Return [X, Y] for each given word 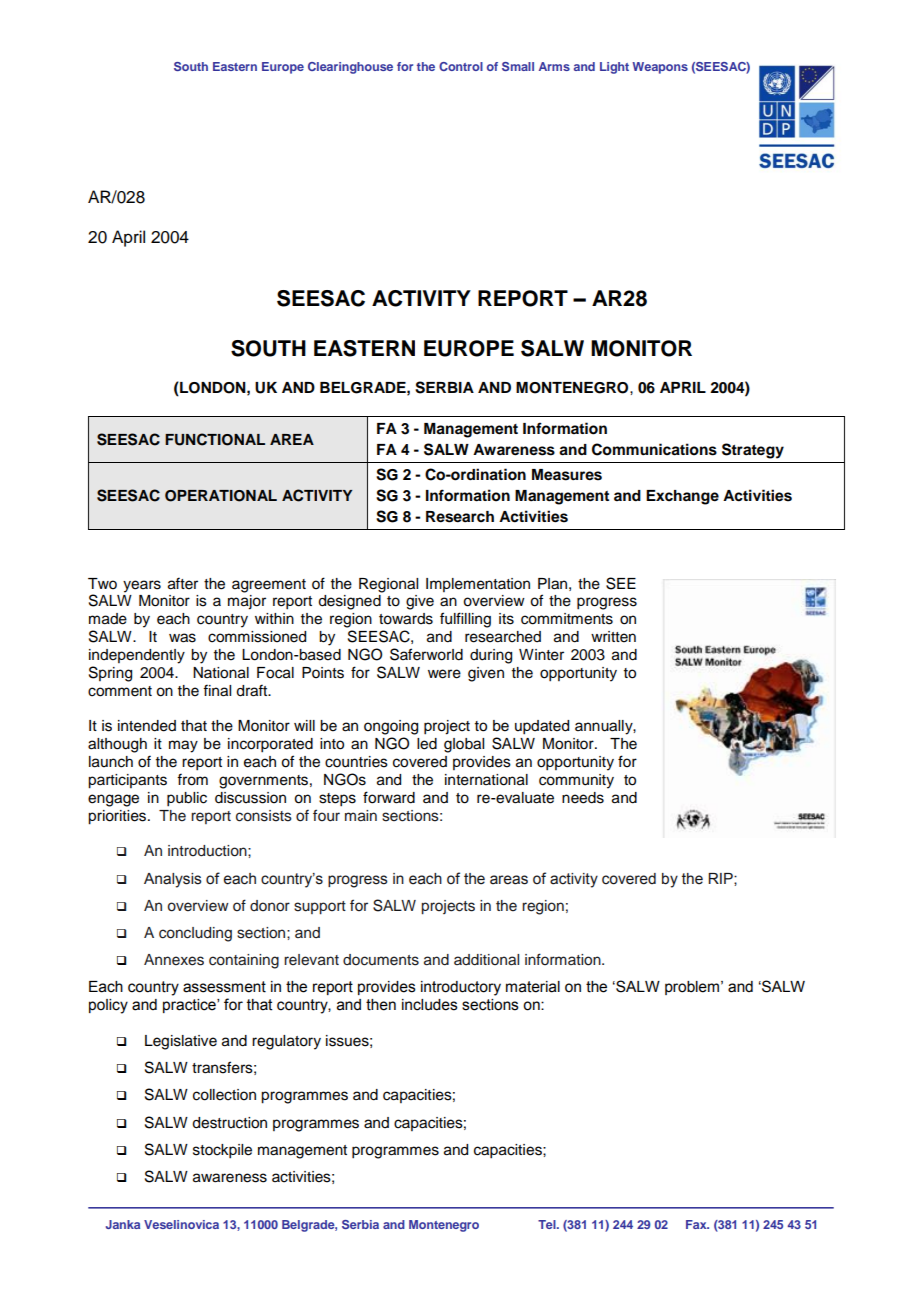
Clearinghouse [350, 68]
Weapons [660, 68]
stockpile [222, 1151]
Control [461, 66]
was [182, 638]
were [444, 674]
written [613, 637]
